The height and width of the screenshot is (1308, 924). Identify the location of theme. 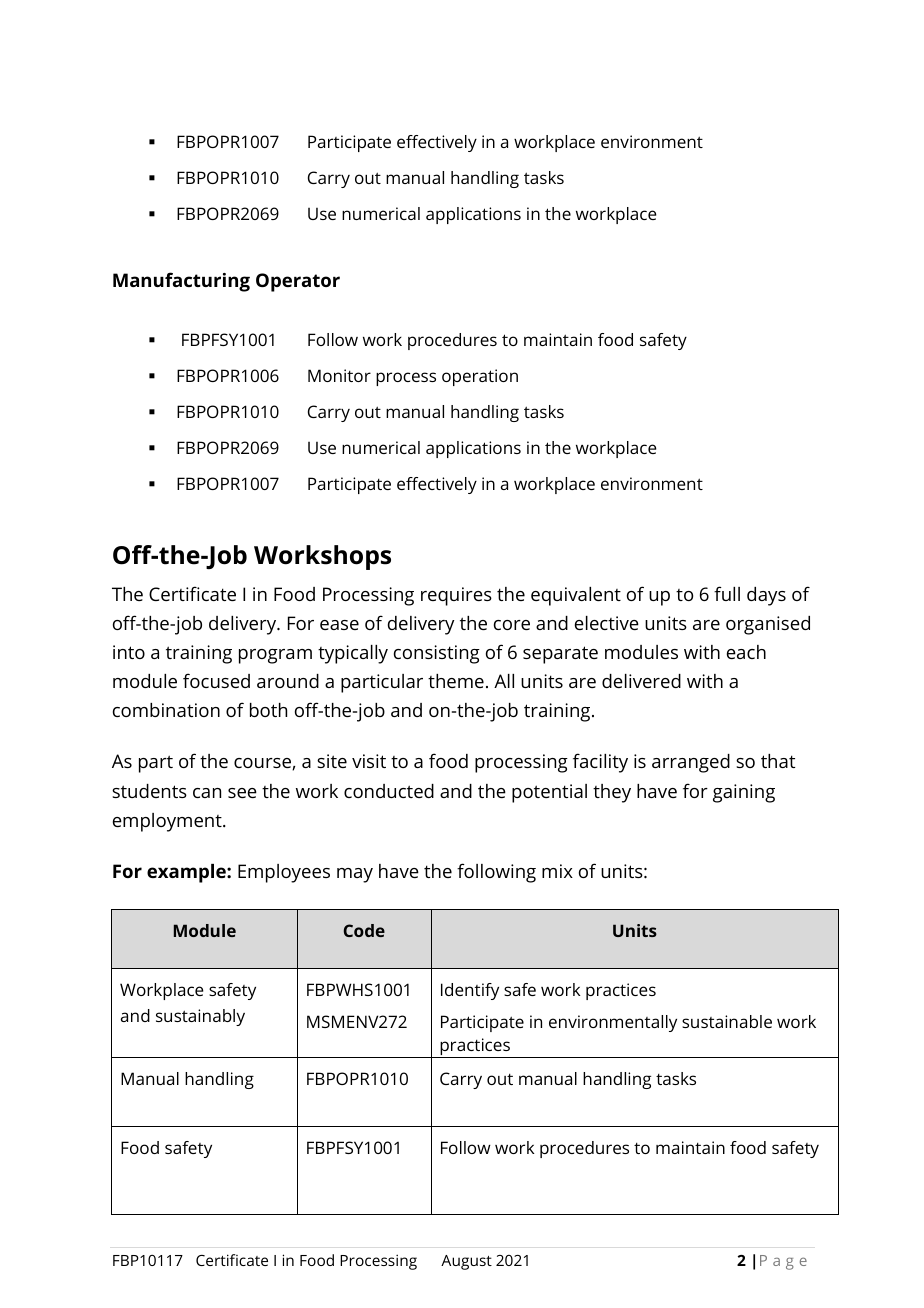
(456, 681).
